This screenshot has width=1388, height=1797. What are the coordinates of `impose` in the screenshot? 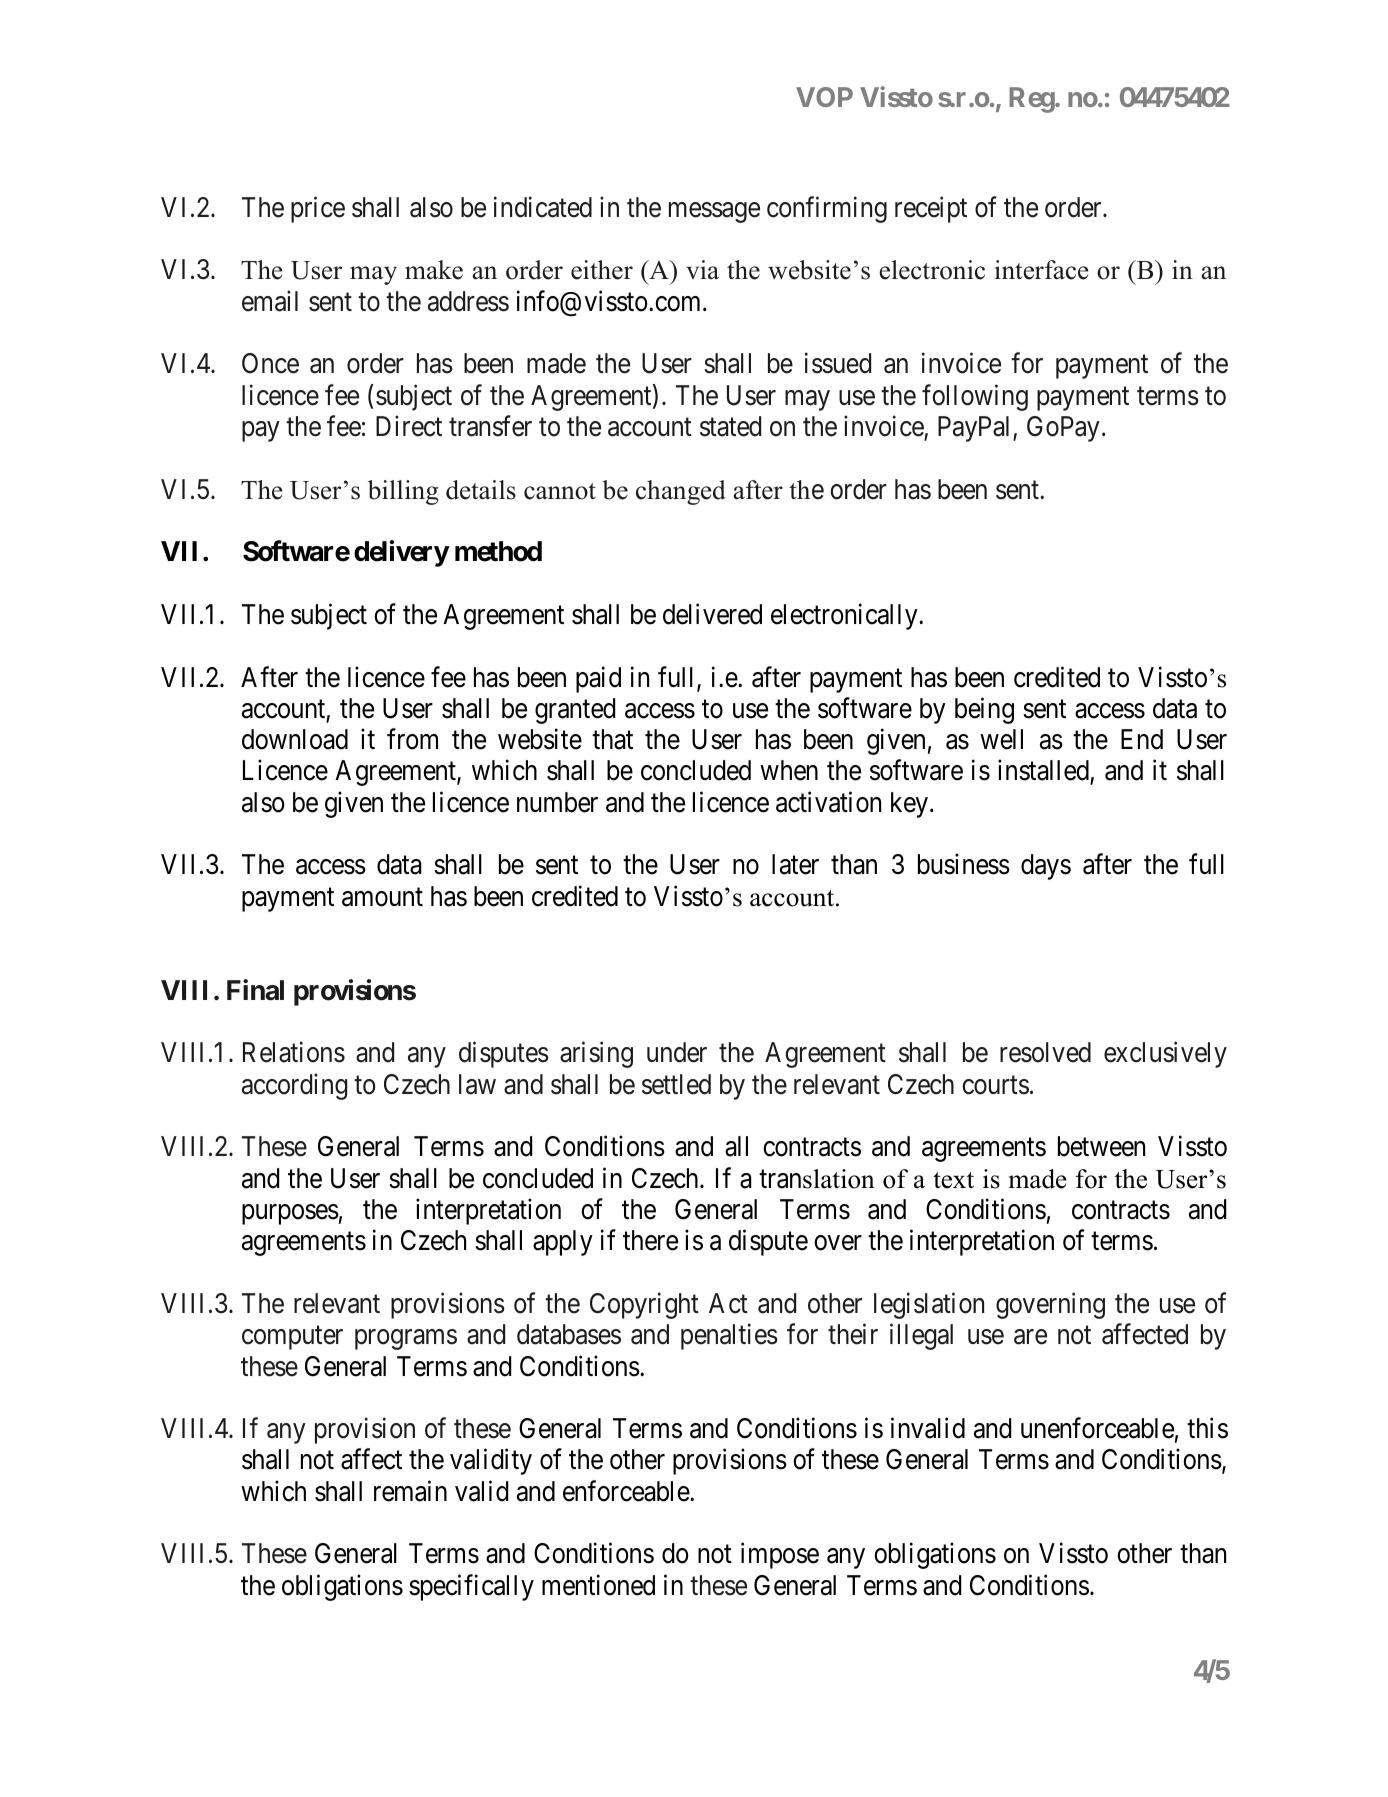 It's located at (780, 1556).
